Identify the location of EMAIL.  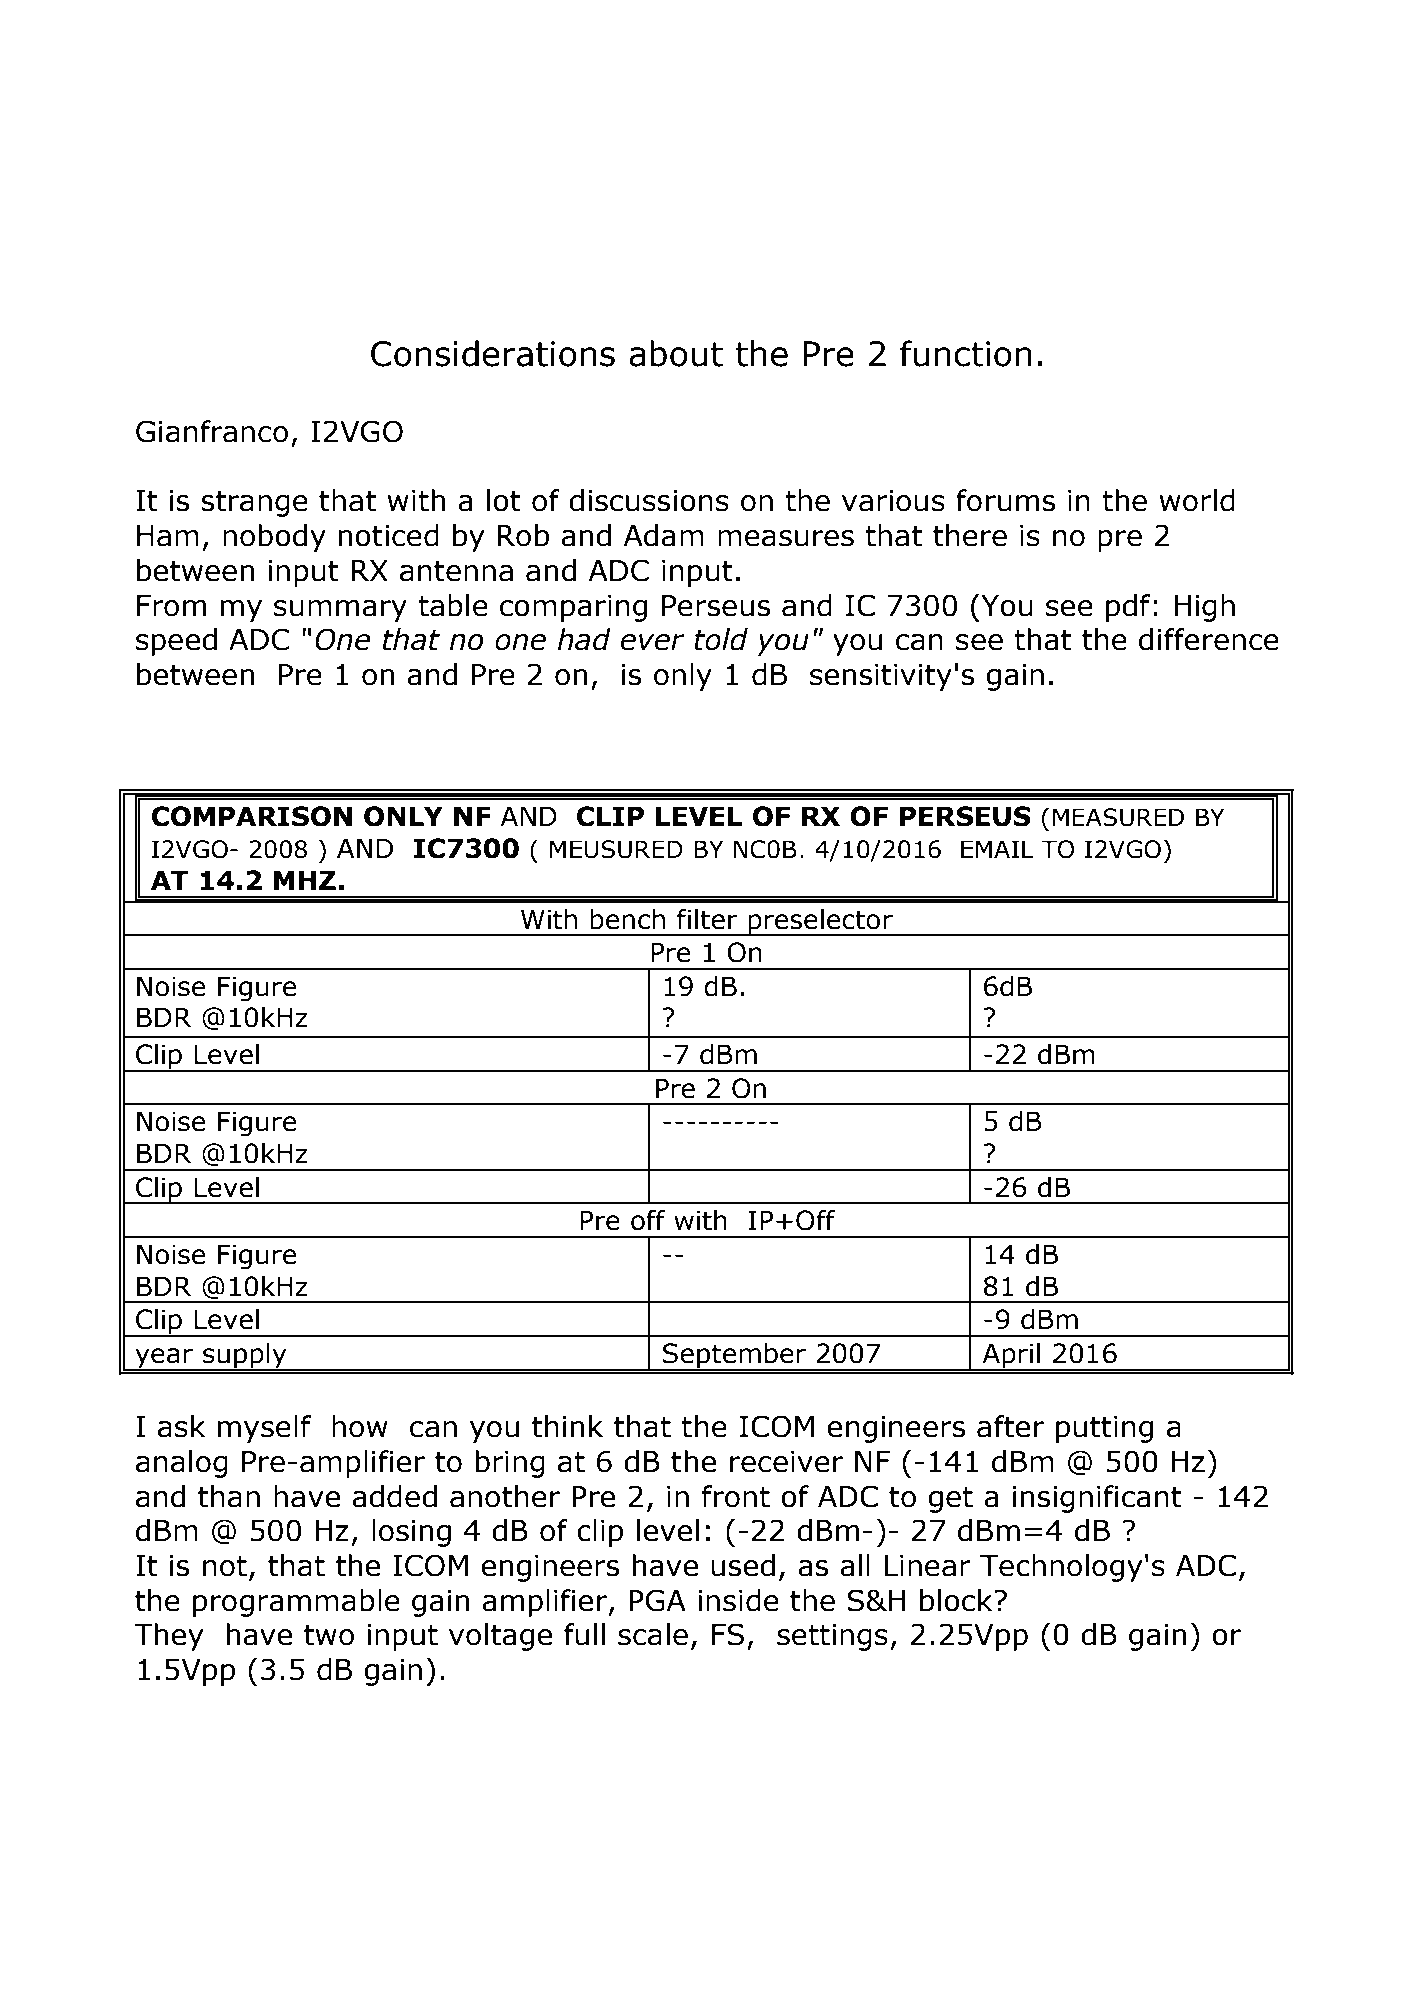
(997, 849).
